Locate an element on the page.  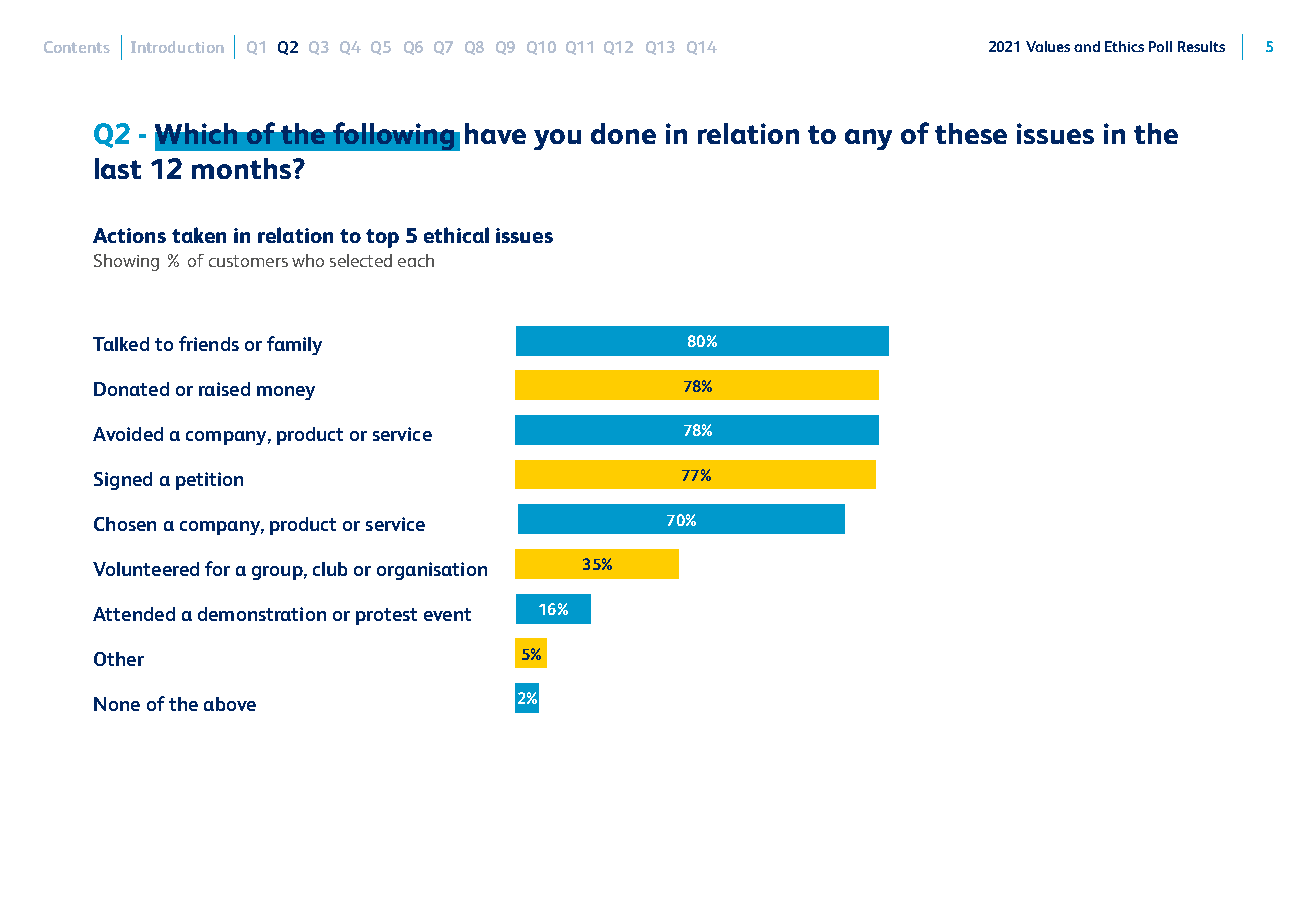
done is located at coordinates (623, 133).
